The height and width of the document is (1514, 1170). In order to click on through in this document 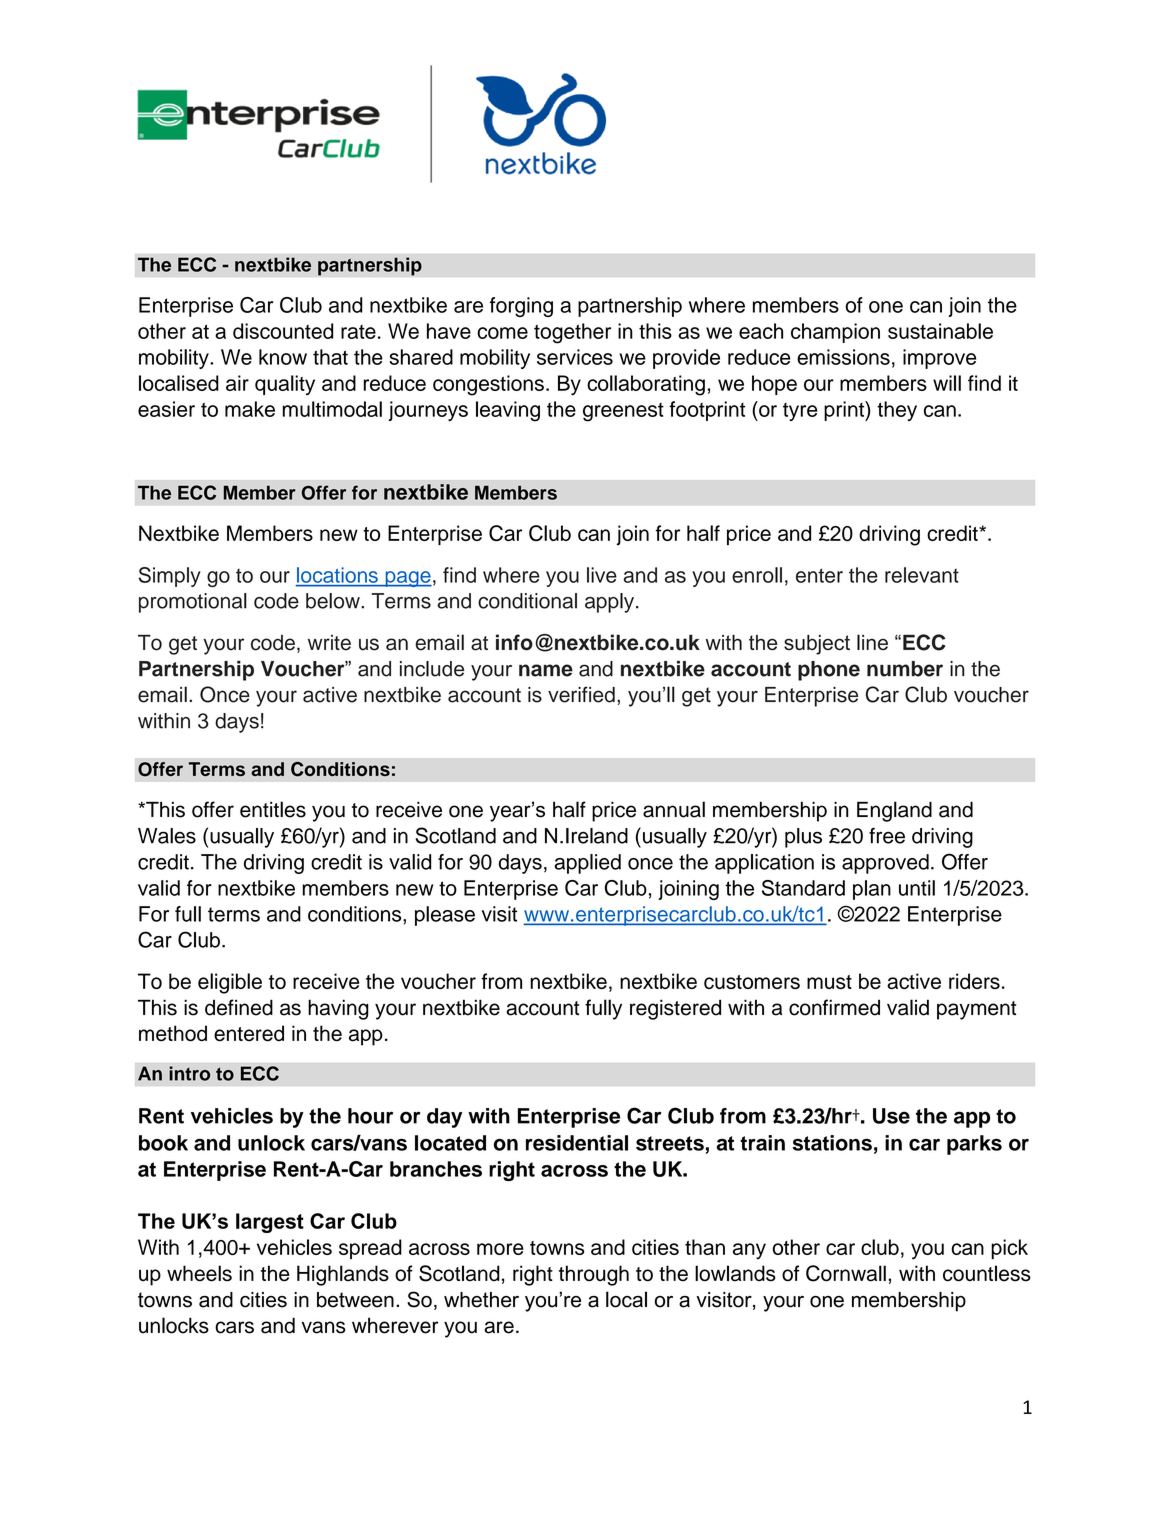, I will do `click(594, 1275)`.
